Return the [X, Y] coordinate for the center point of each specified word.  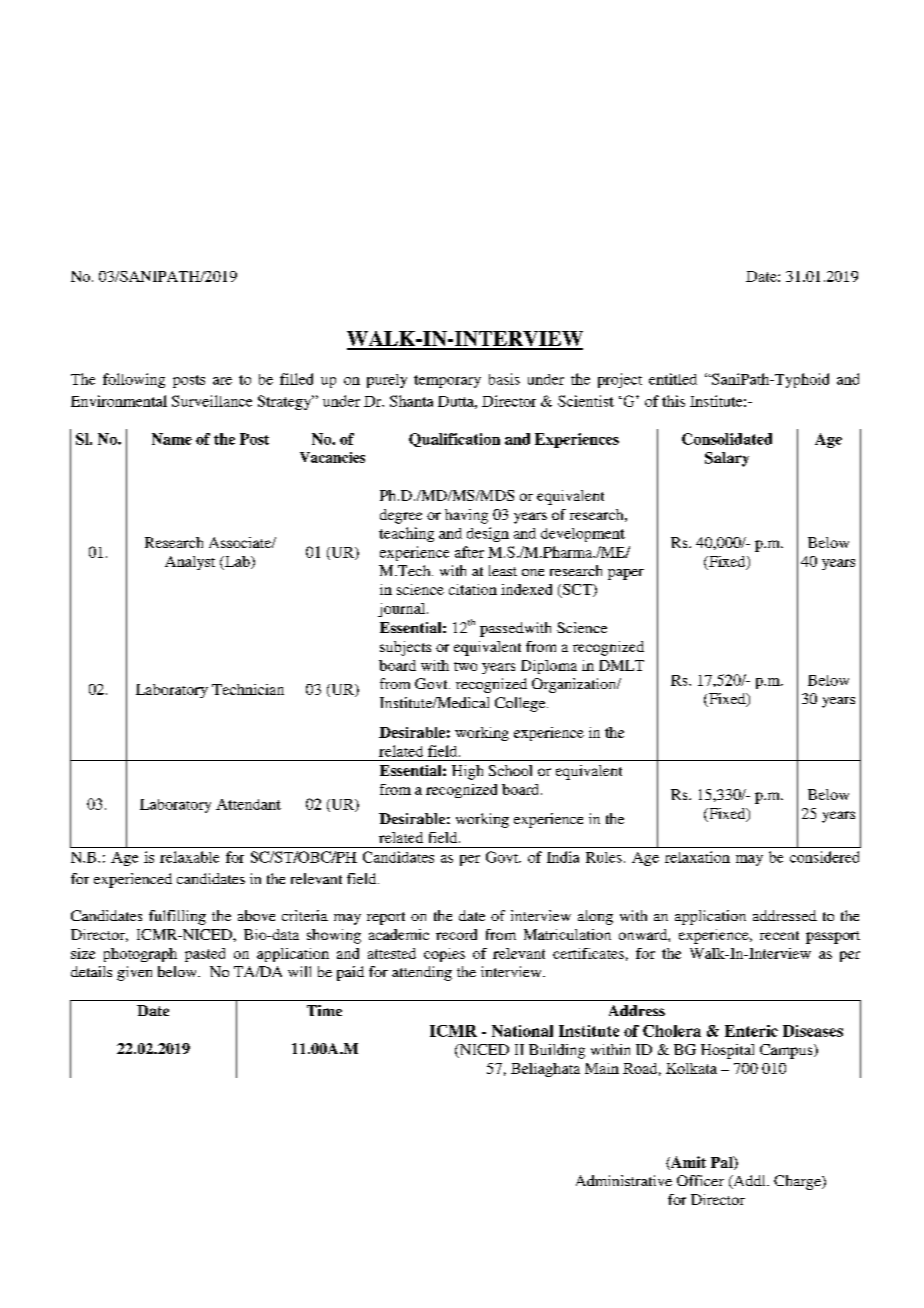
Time [324, 1010]
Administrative [624, 1180]
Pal [723, 1163]
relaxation [697, 857]
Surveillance [212, 401]
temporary [447, 381]
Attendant [248, 804]
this [673, 401]
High [467, 772]
